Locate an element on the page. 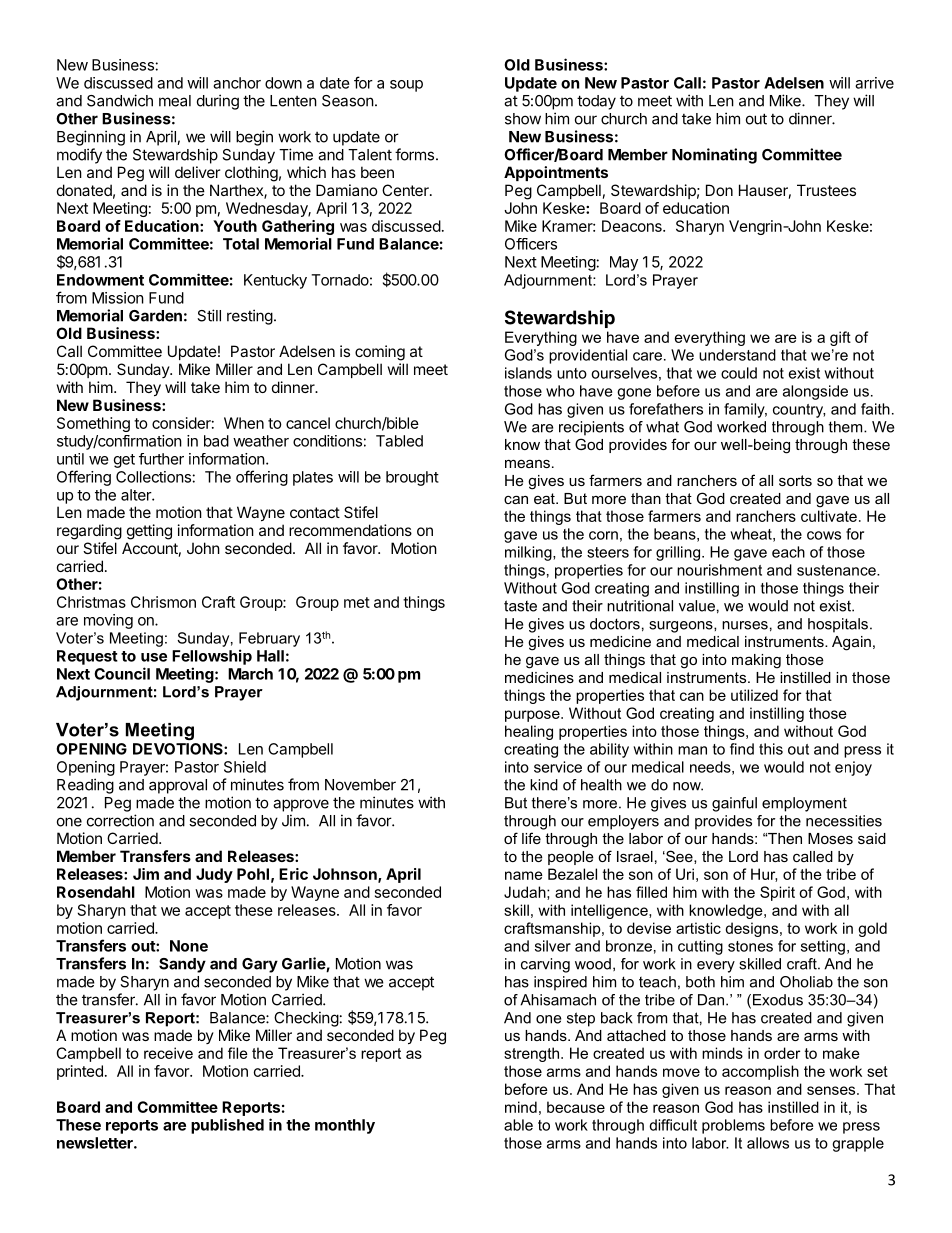  moving is located at coordinates (108, 621).
